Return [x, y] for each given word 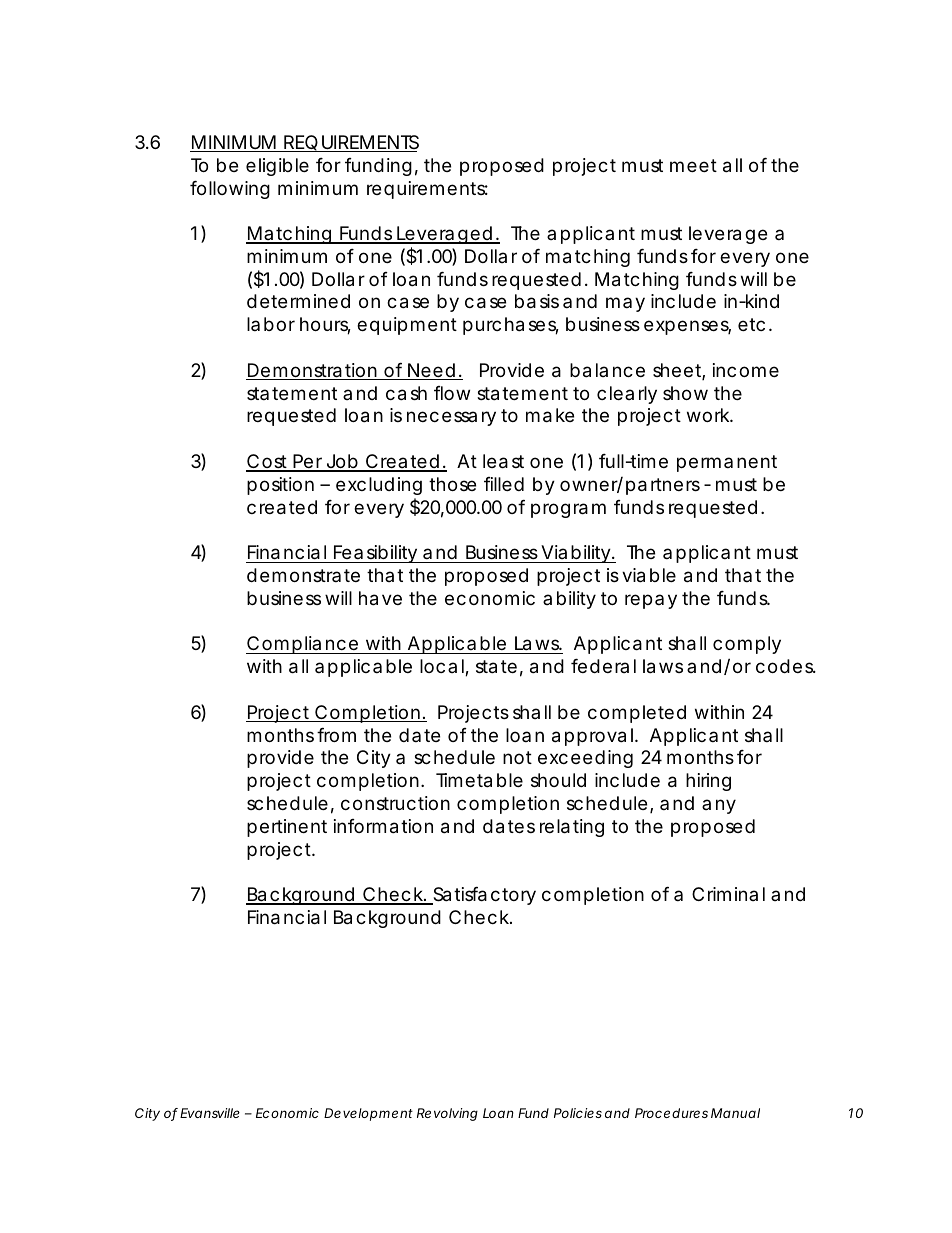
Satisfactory [483, 896]
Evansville [210, 1113]
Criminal [728, 894]
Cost [268, 462]
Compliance [303, 645]
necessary [451, 418]
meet [693, 165]
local [443, 667]
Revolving [447, 1114]
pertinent [287, 828]
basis [537, 301]
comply [747, 645]
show [685, 393]
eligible [277, 167]
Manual [735, 1113]
